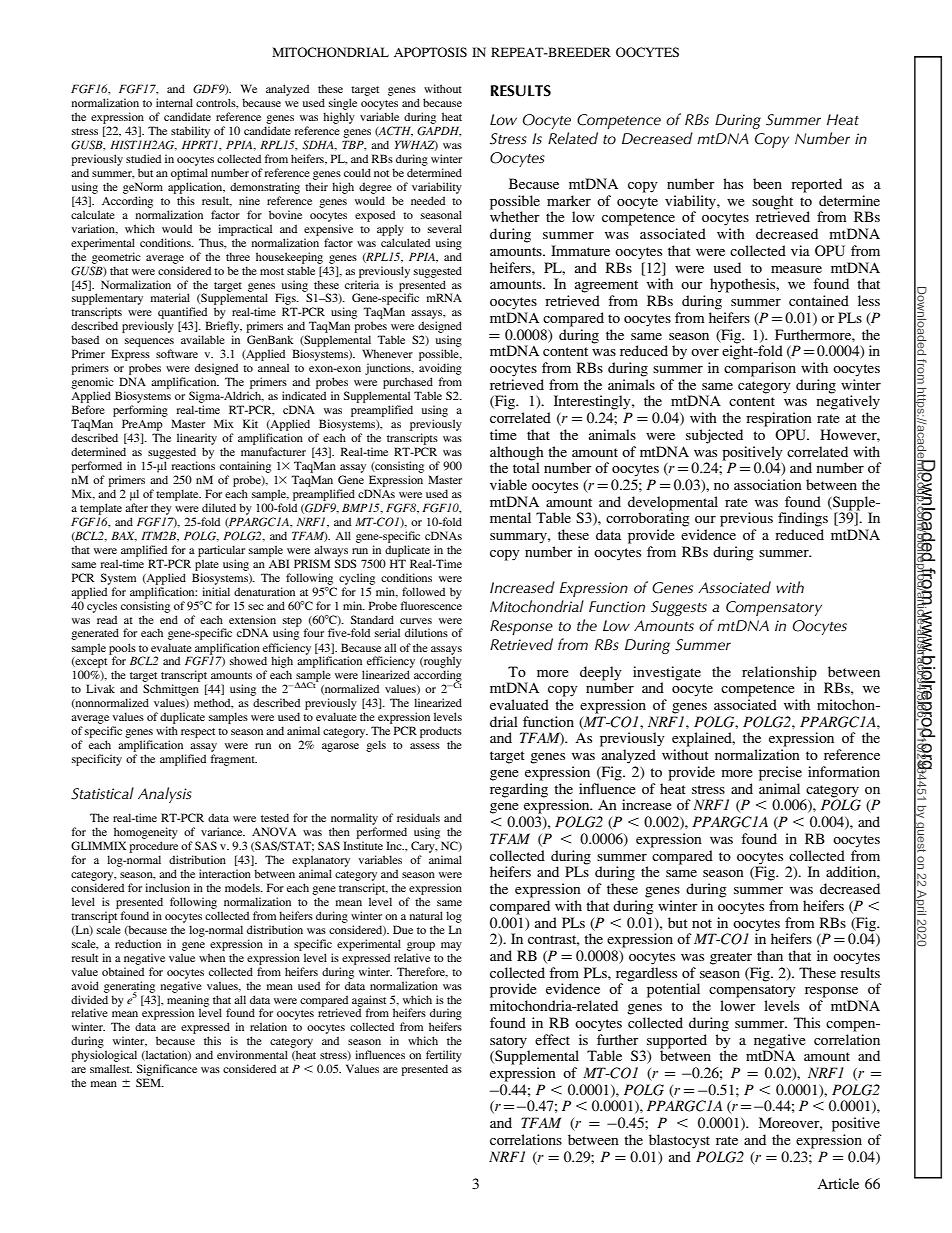 The width and height of the screenshot is (952, 1233). Describe the element at coordinates (517, 453) in the screenshot. I see `although` at that location.
